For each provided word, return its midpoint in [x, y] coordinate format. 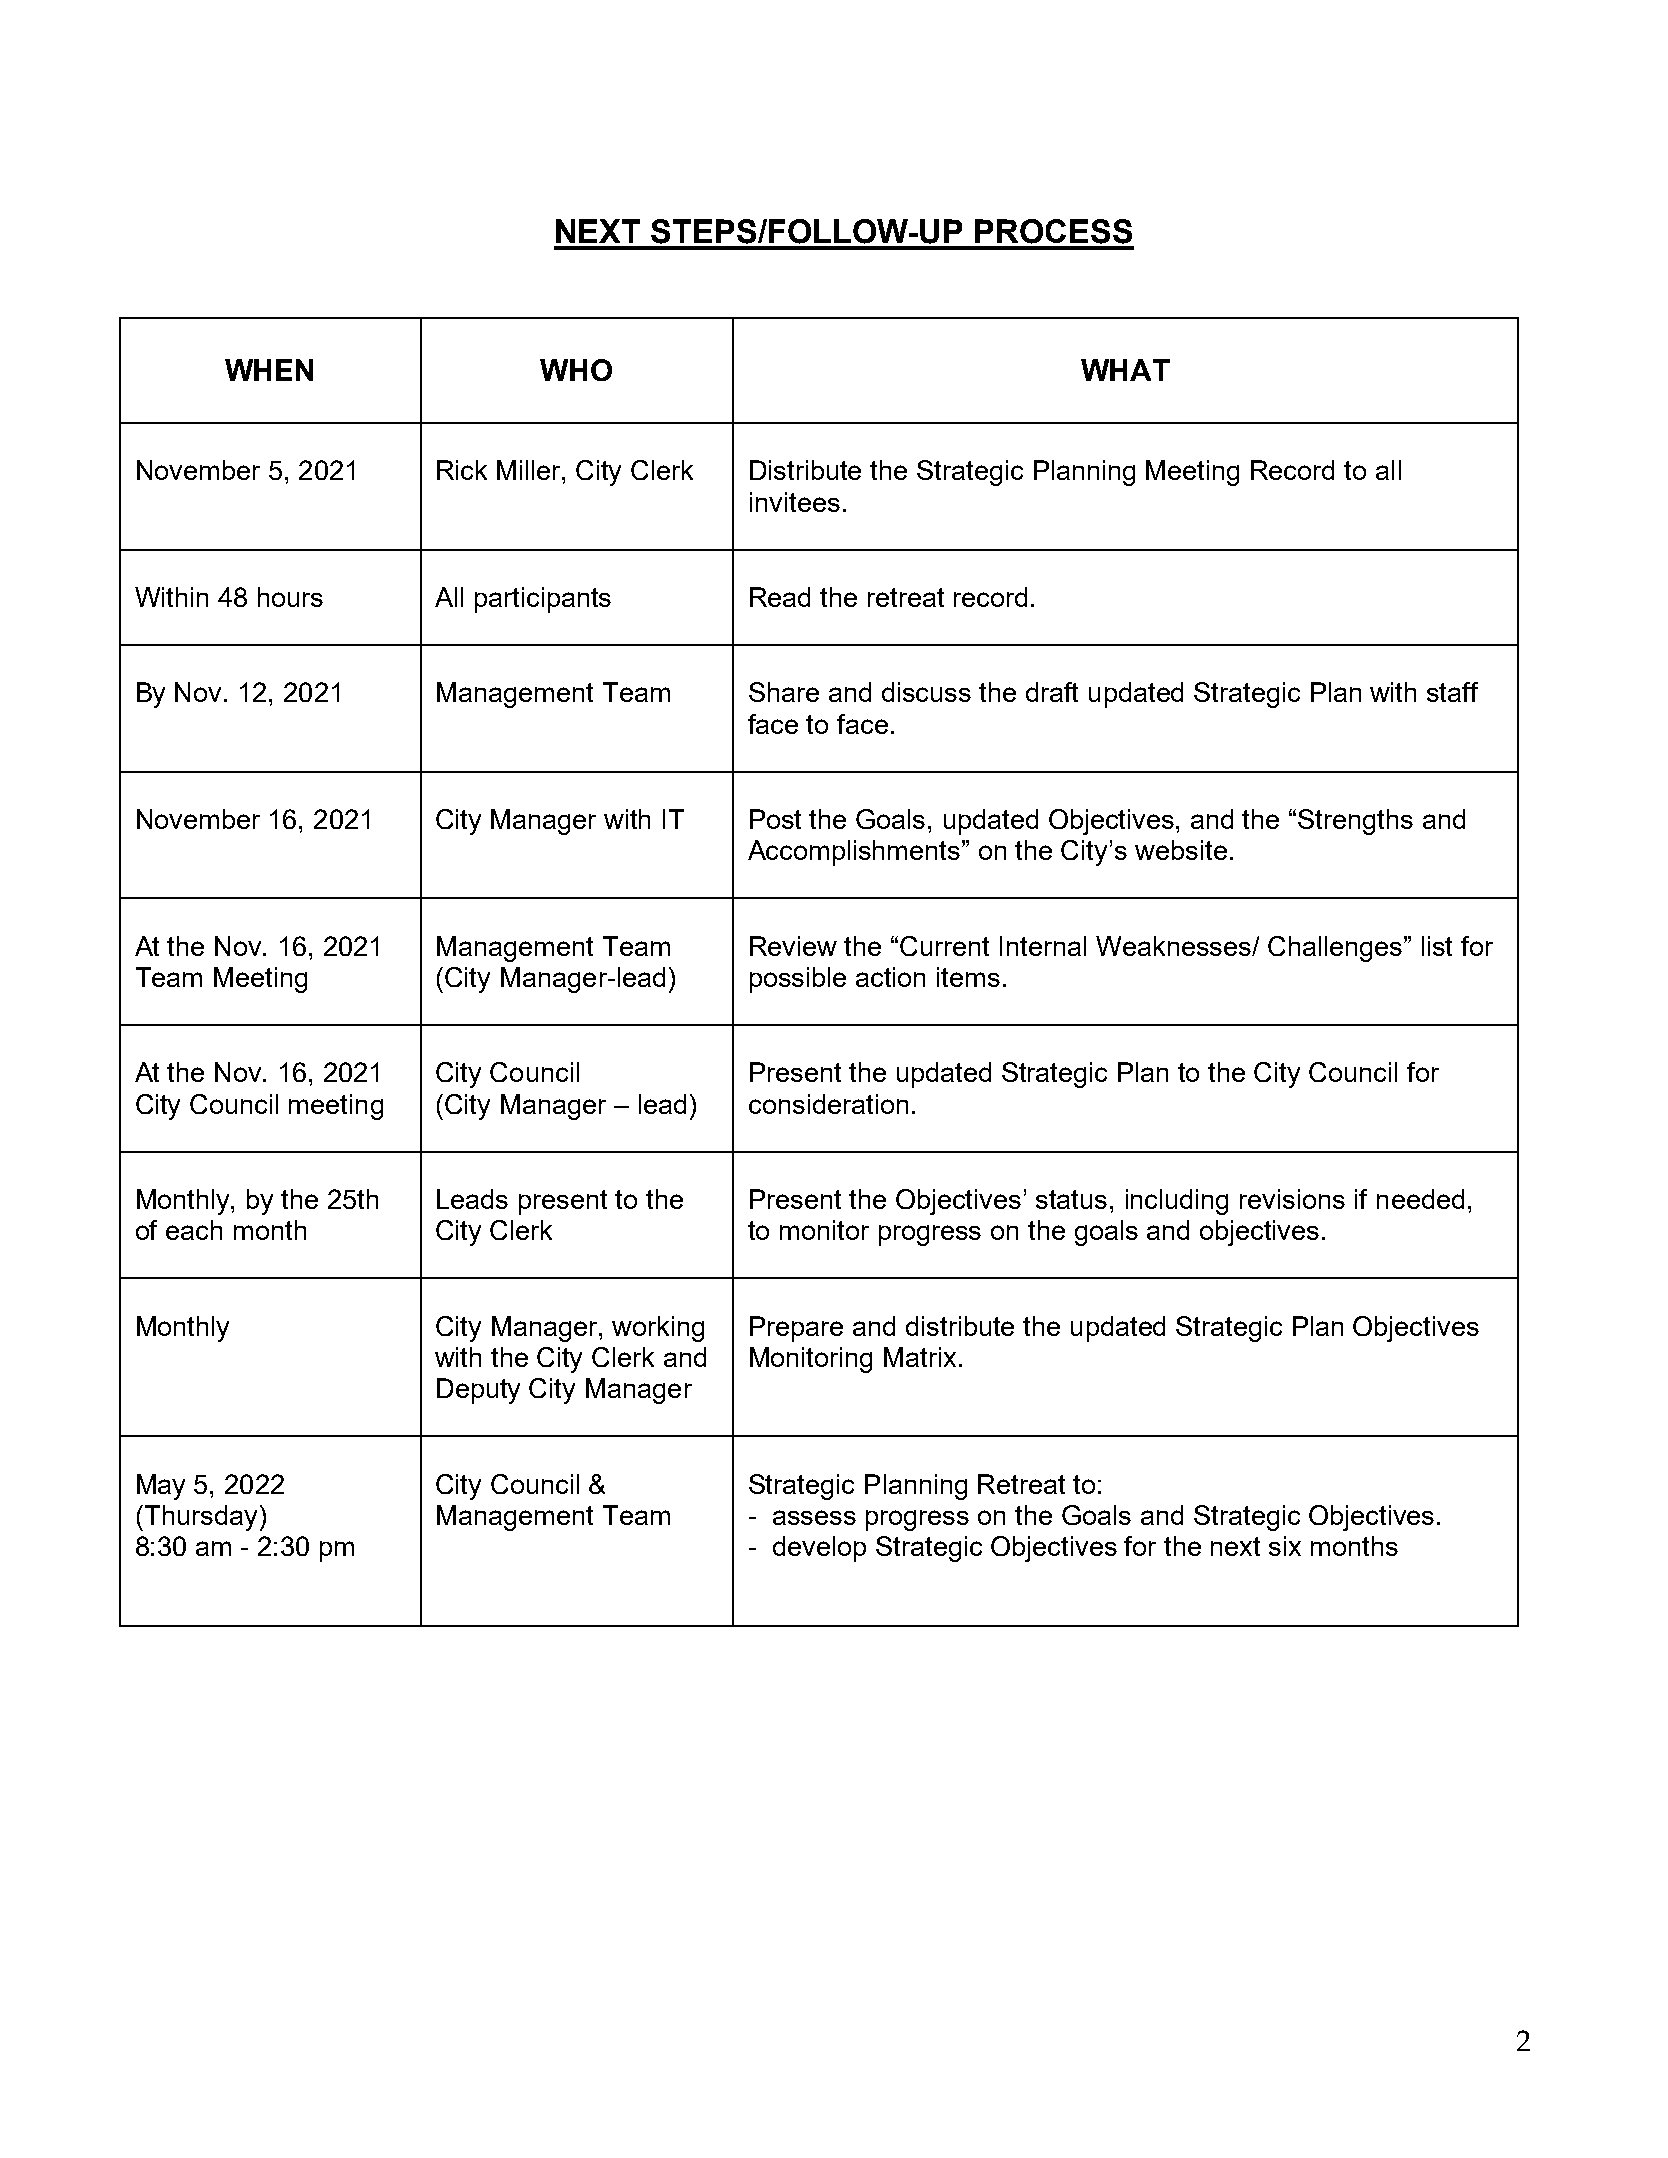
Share [784, 692]
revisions [1292, 1199]
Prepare [796, 1329]
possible [798, 980]
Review [793, 946]
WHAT [1125, 370]
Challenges [1336, 949]
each [194, 1230]
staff [1452, 692]
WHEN [269, 370]
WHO [576, 370]
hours [290, 597]
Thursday [199, 1518]
